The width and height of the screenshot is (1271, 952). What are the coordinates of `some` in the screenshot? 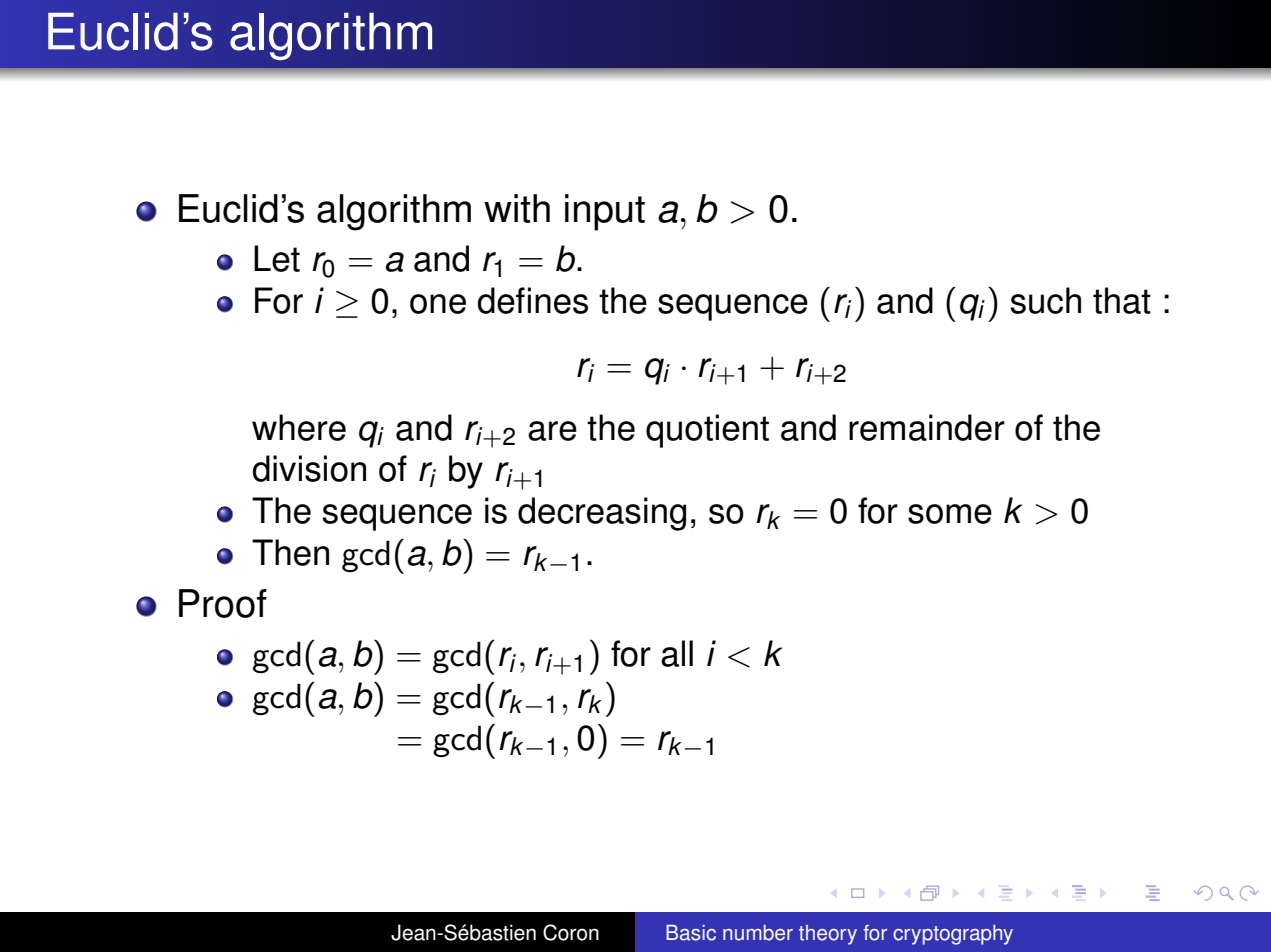 It's located at (950, 514).
